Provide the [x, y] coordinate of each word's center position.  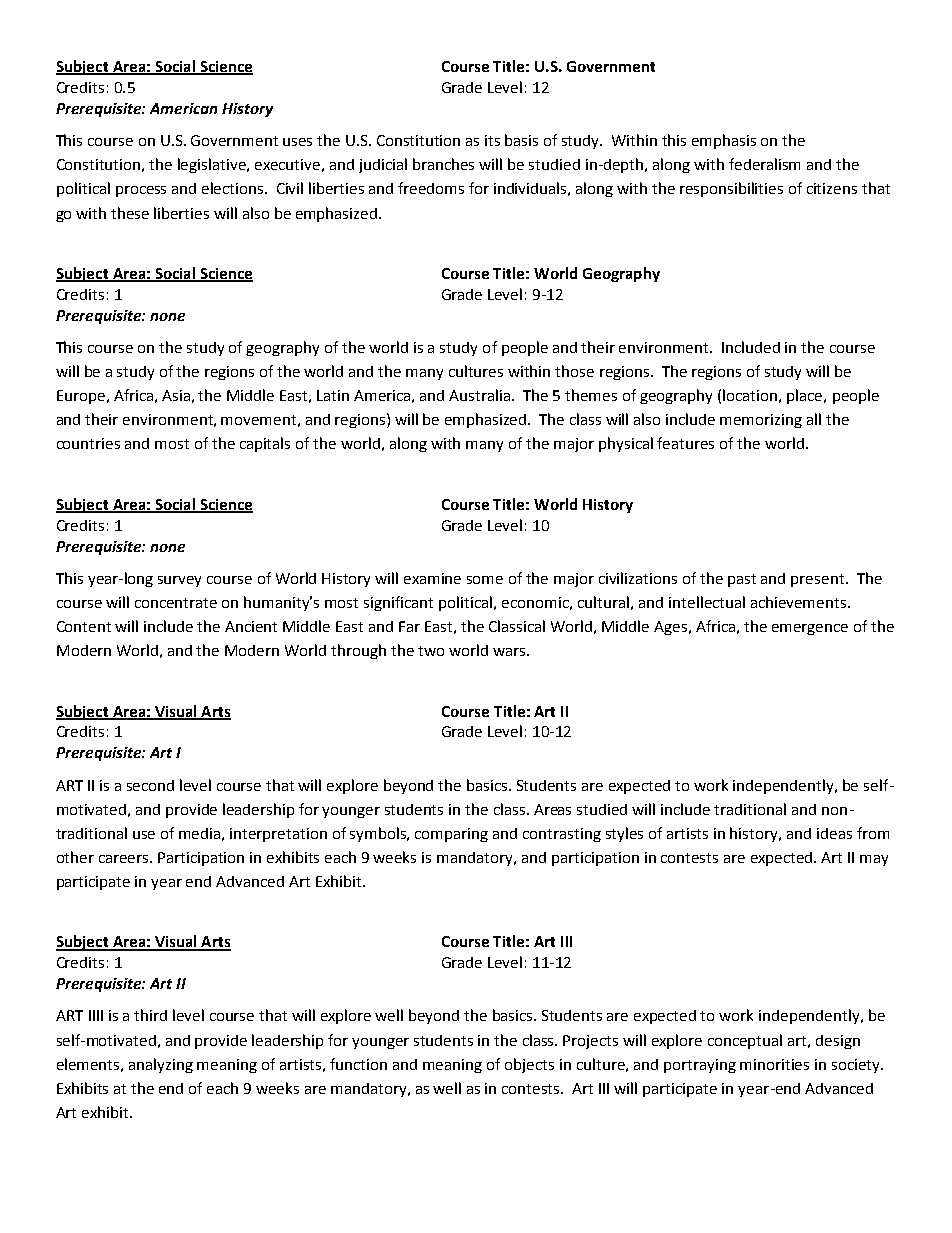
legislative [213, 165]
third [150, 1015]
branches [443, 164]
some [485, 580]
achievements [800, 602]
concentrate [176, 603]
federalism [764, 164]
